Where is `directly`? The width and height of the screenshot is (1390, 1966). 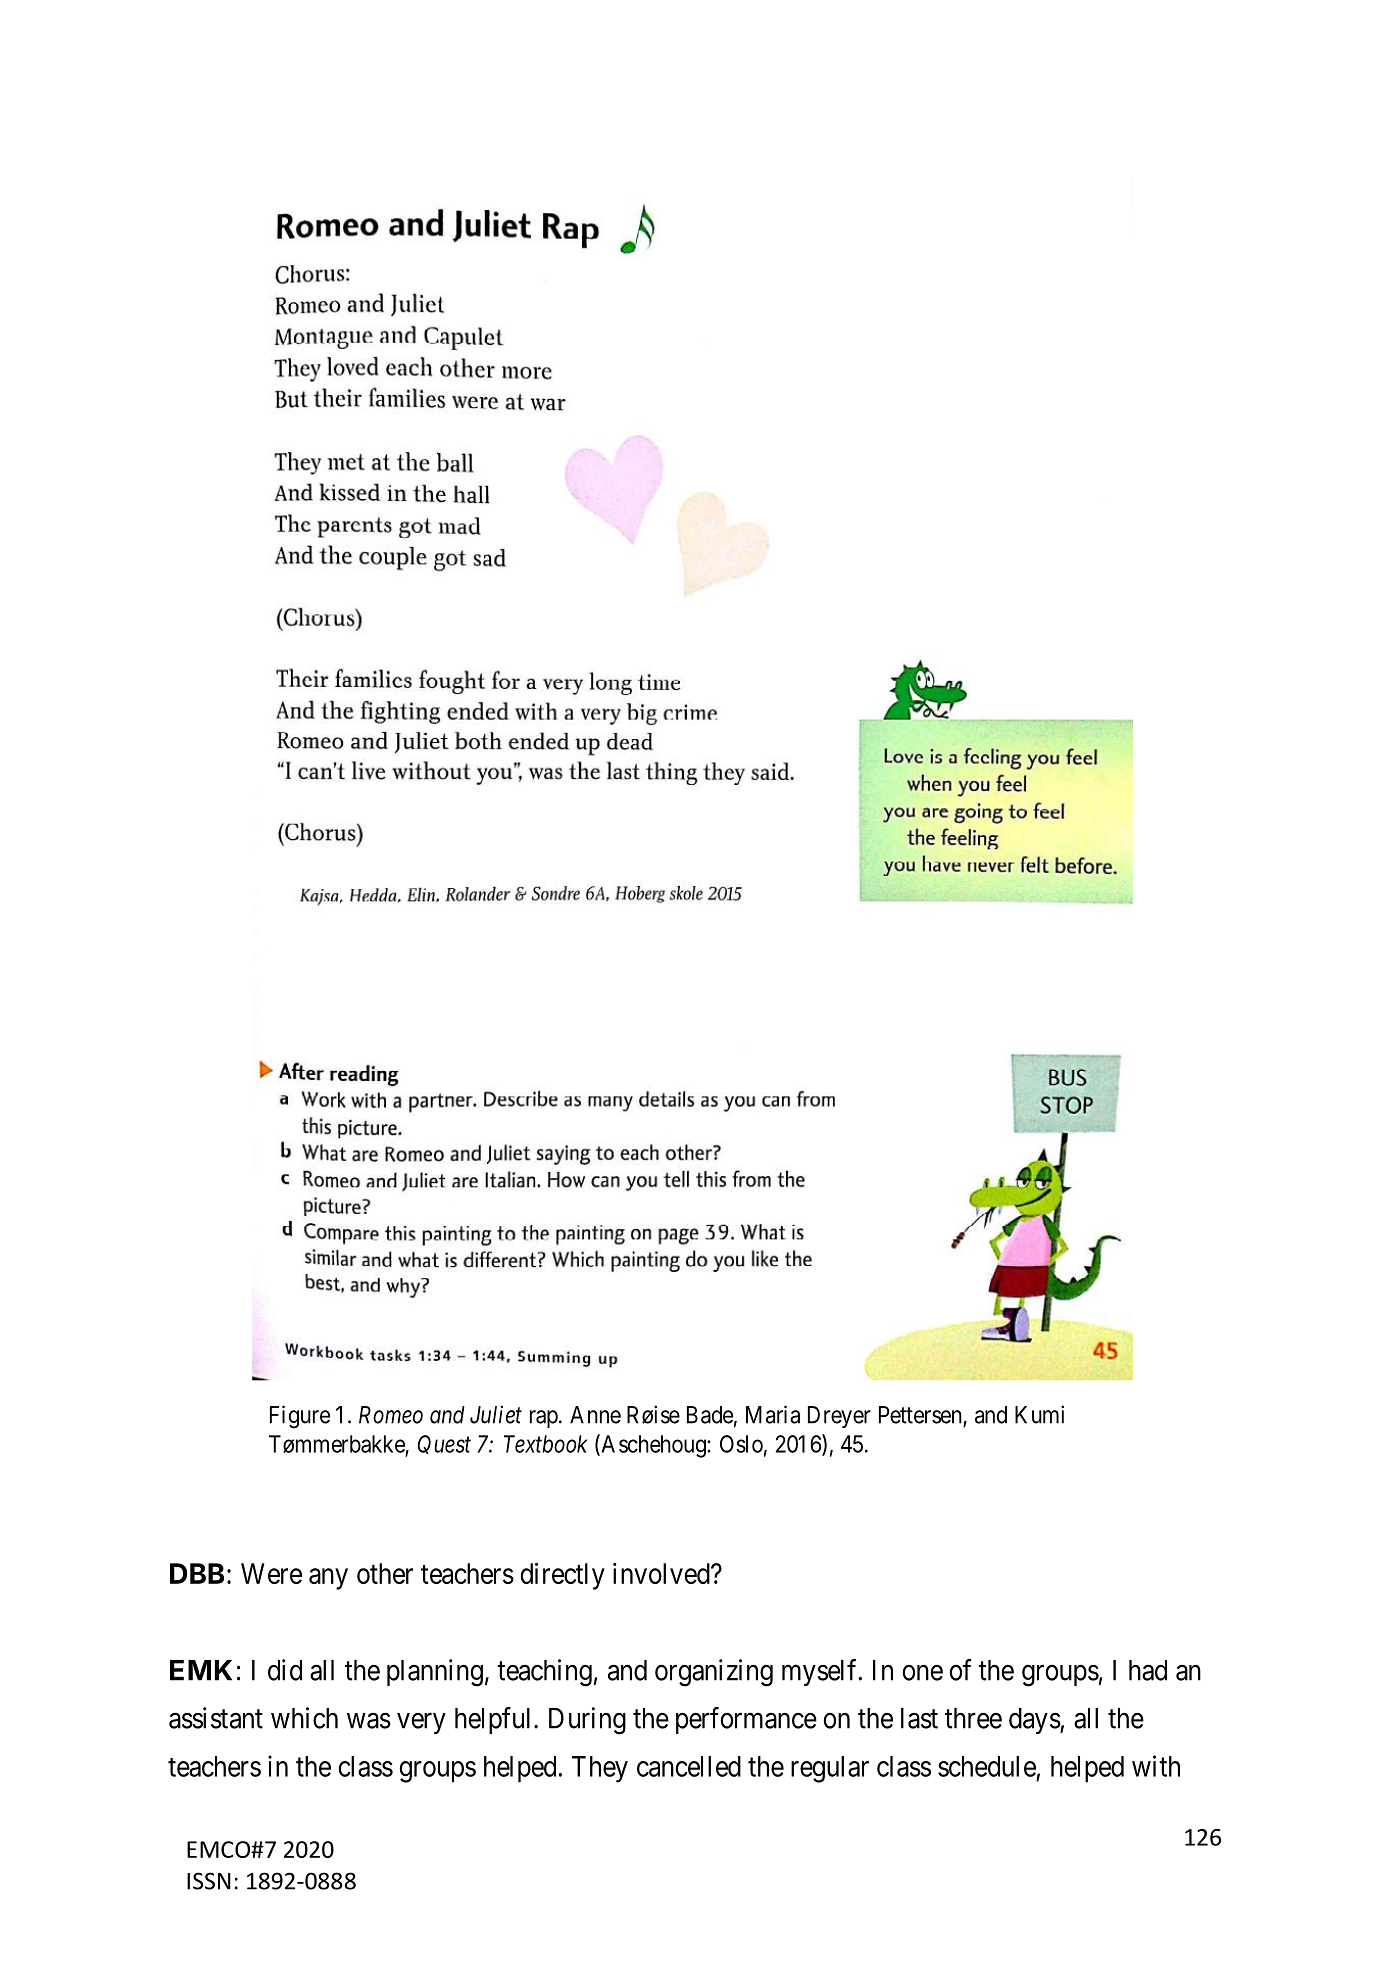 directly is located at coordinates (563, 1576).
